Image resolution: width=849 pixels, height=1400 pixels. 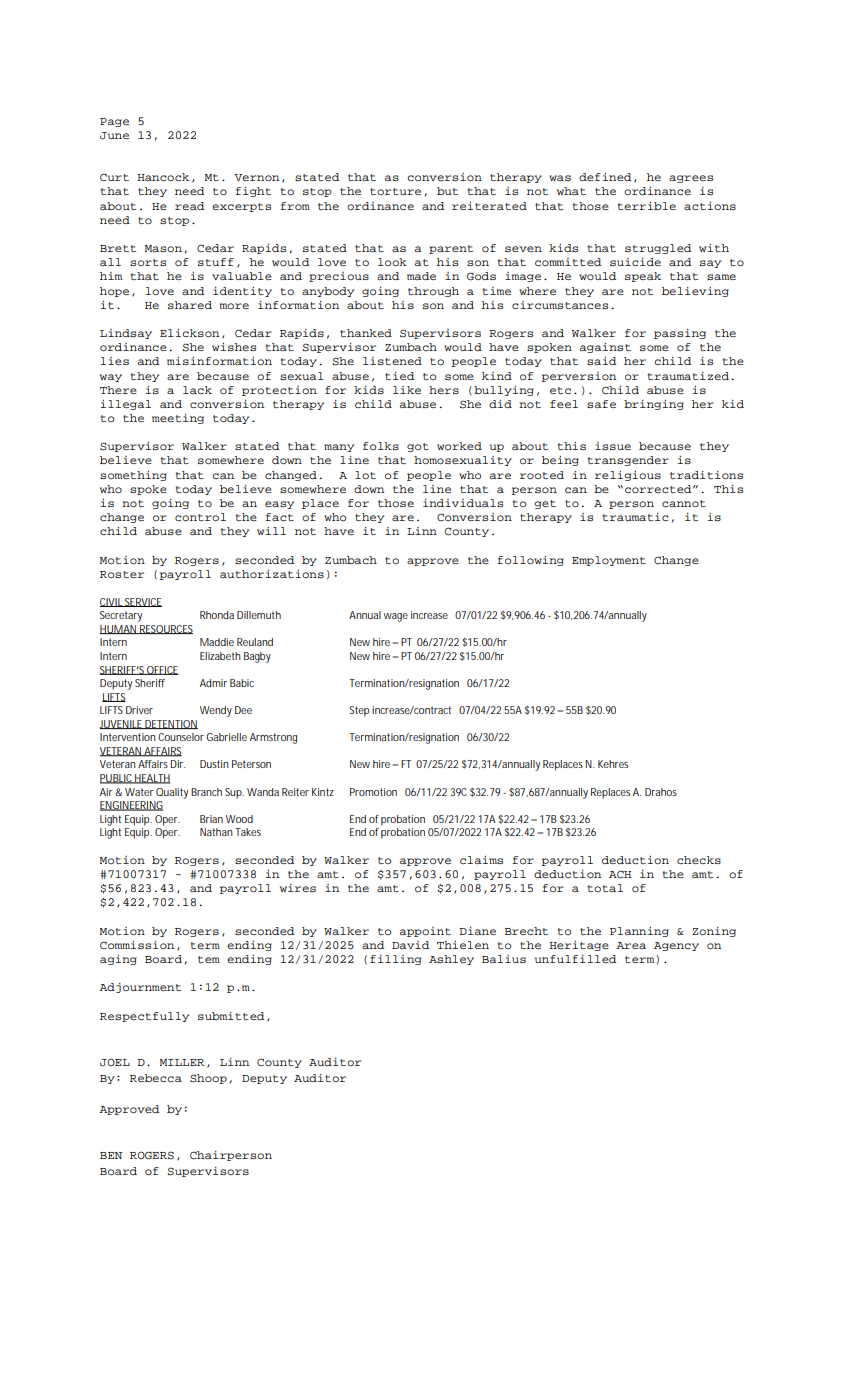 What do you see at coordinates (530, 561) in the screenshot?
I see `following` at bounding box center [530, 561].
